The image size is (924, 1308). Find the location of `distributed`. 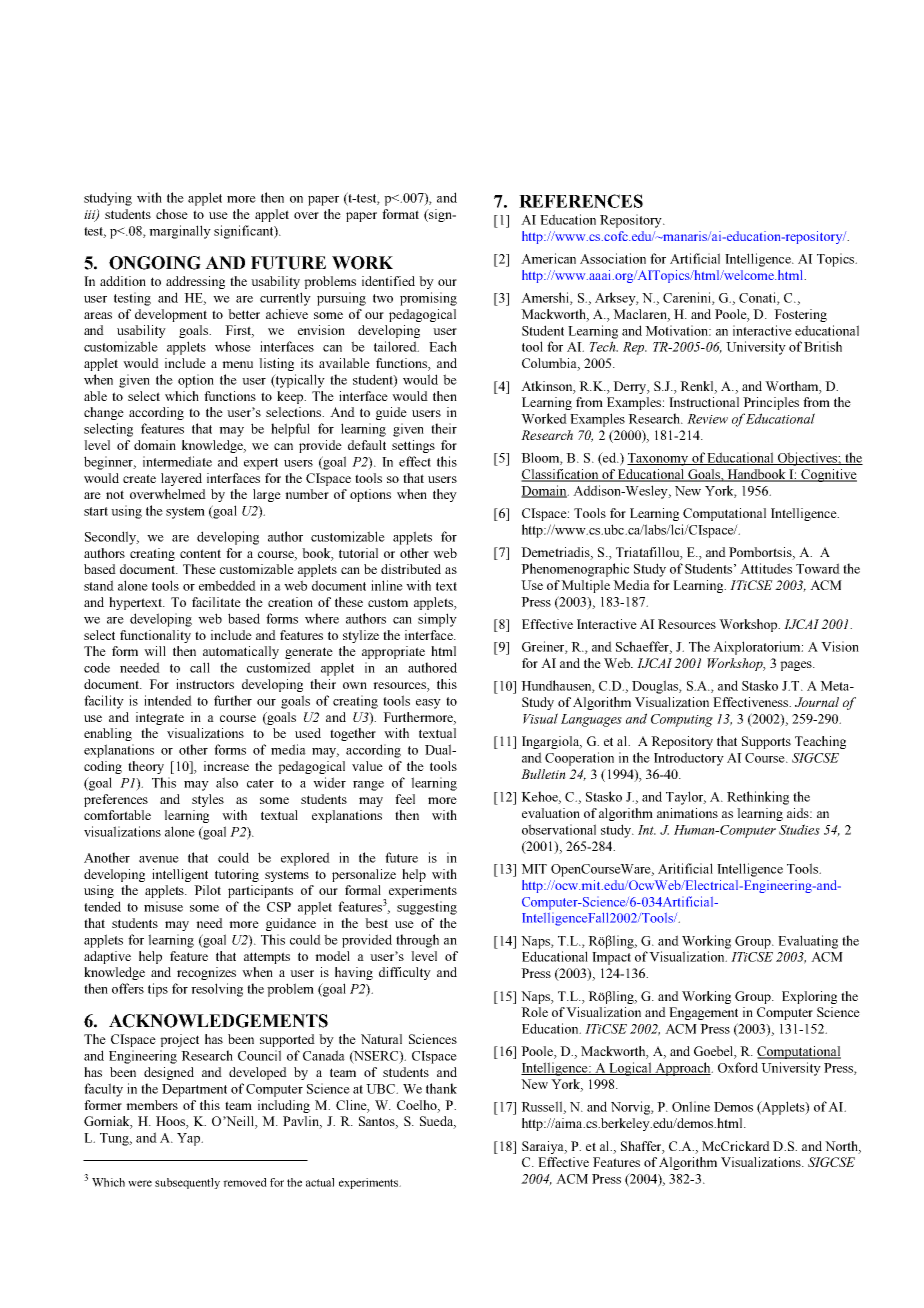

distributed is located at coordinates (411, 569).
